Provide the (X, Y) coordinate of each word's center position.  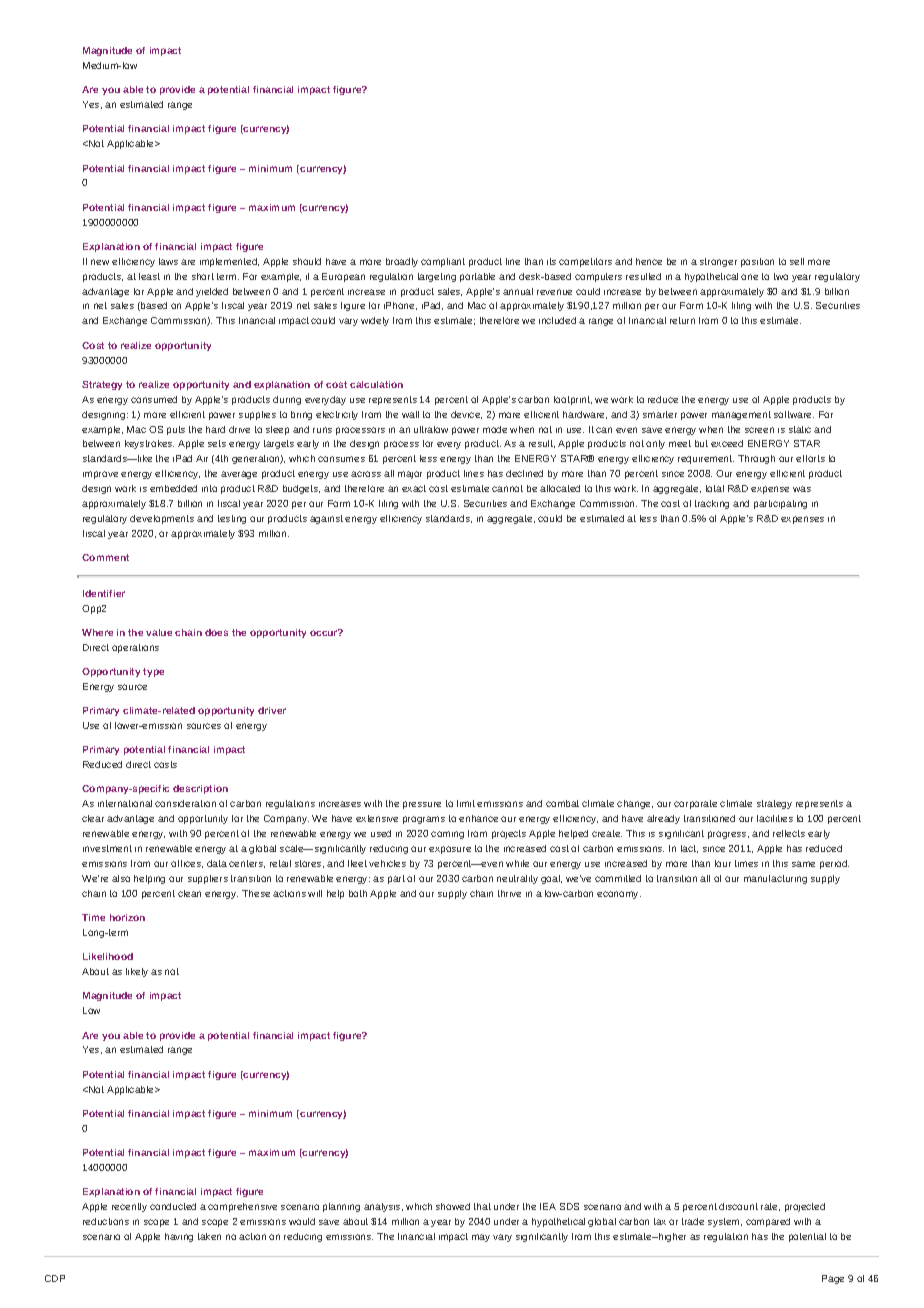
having (179, 1237)
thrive (509, 893)
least (149, 276)
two (781, 276)
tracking (712, 504)
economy (619, 895)
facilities (775, 818)
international (125, 803)
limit (466, 803)
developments (162, 519)
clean (189, 893)
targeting (437, 277)
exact (414, 488)
